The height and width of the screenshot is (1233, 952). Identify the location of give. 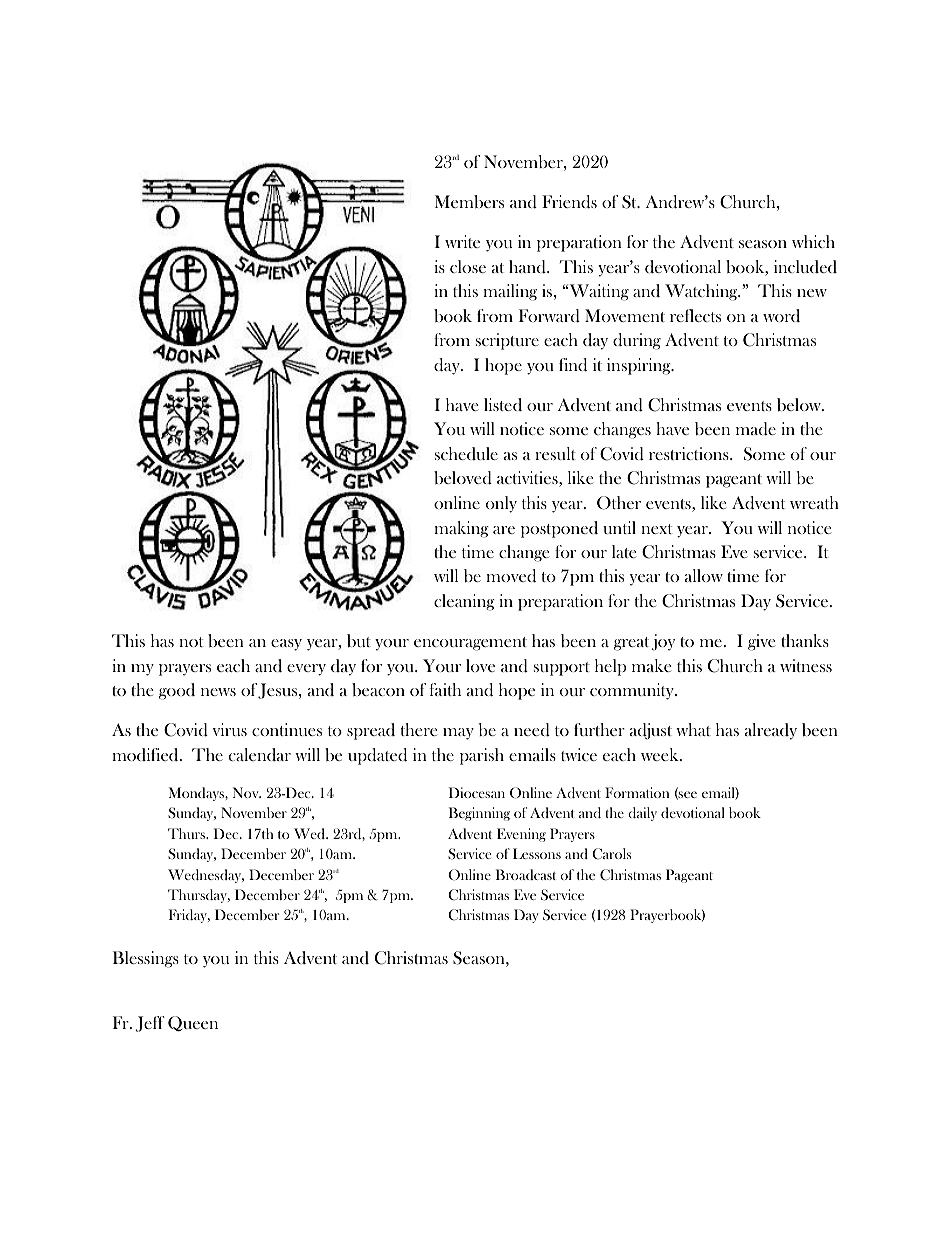
(761, 642).
